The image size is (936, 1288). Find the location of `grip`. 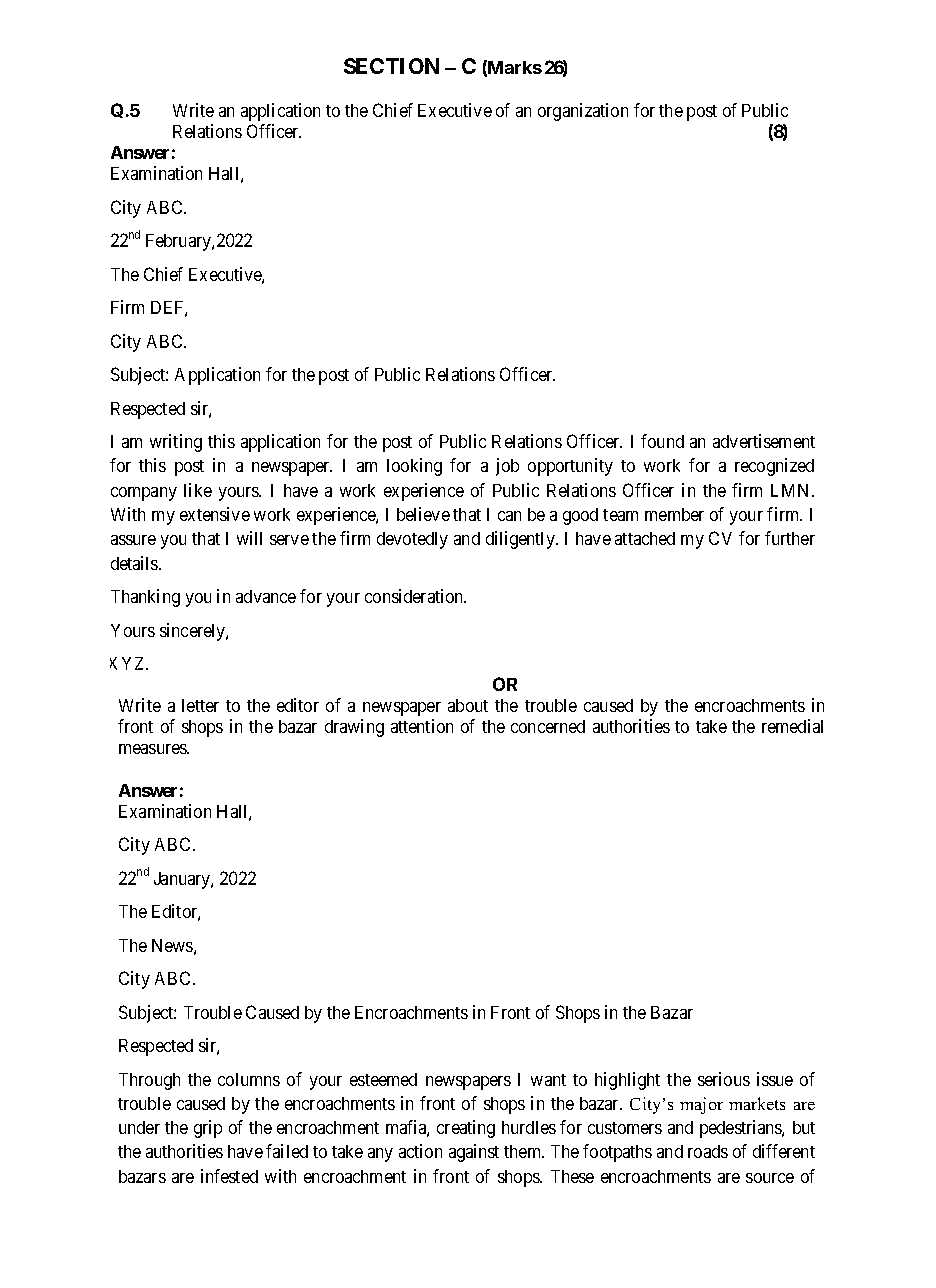

grip is located at coordinates (208, 1129).
